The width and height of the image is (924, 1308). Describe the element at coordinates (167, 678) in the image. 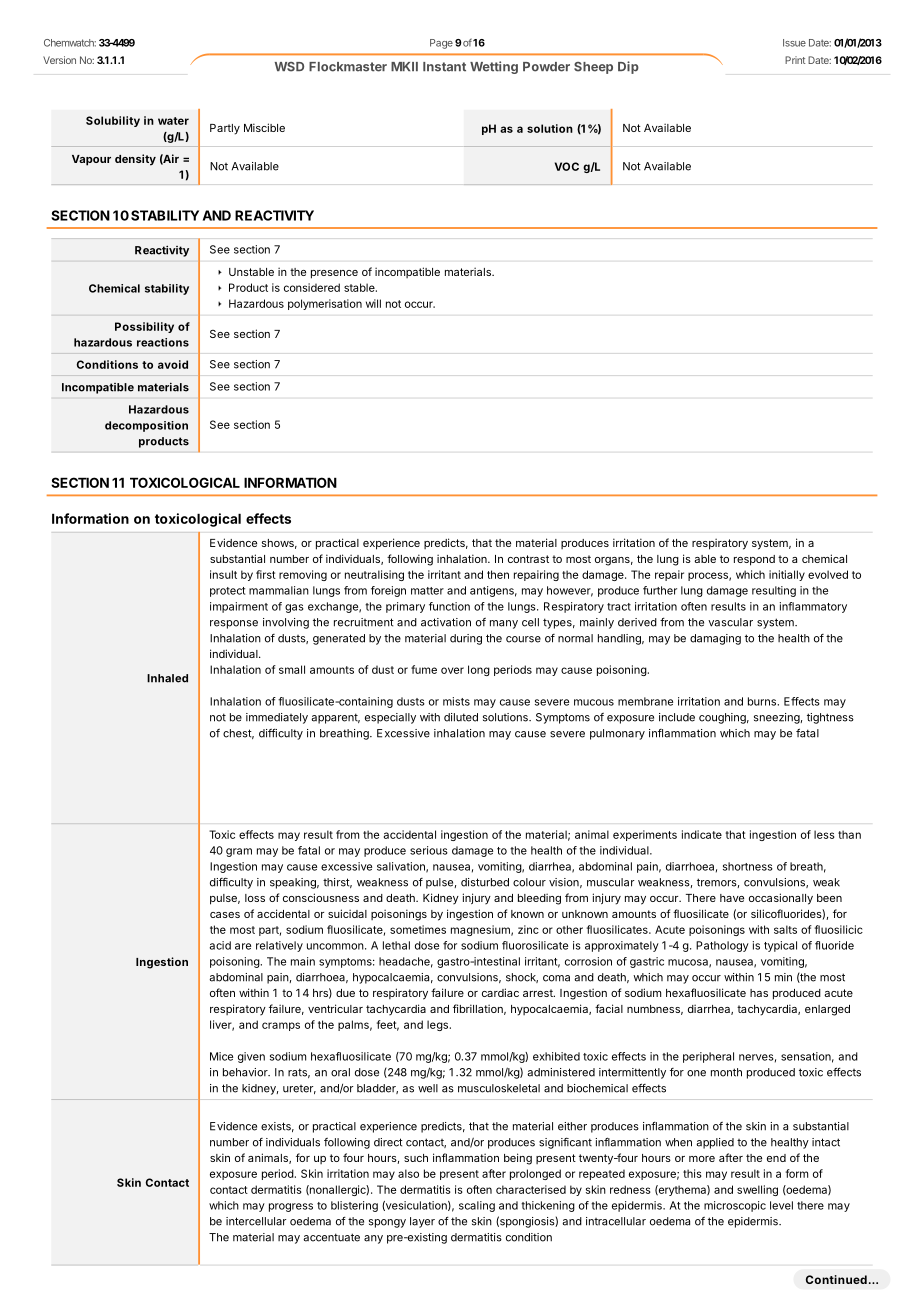

I see `Inhaled` at that location.
